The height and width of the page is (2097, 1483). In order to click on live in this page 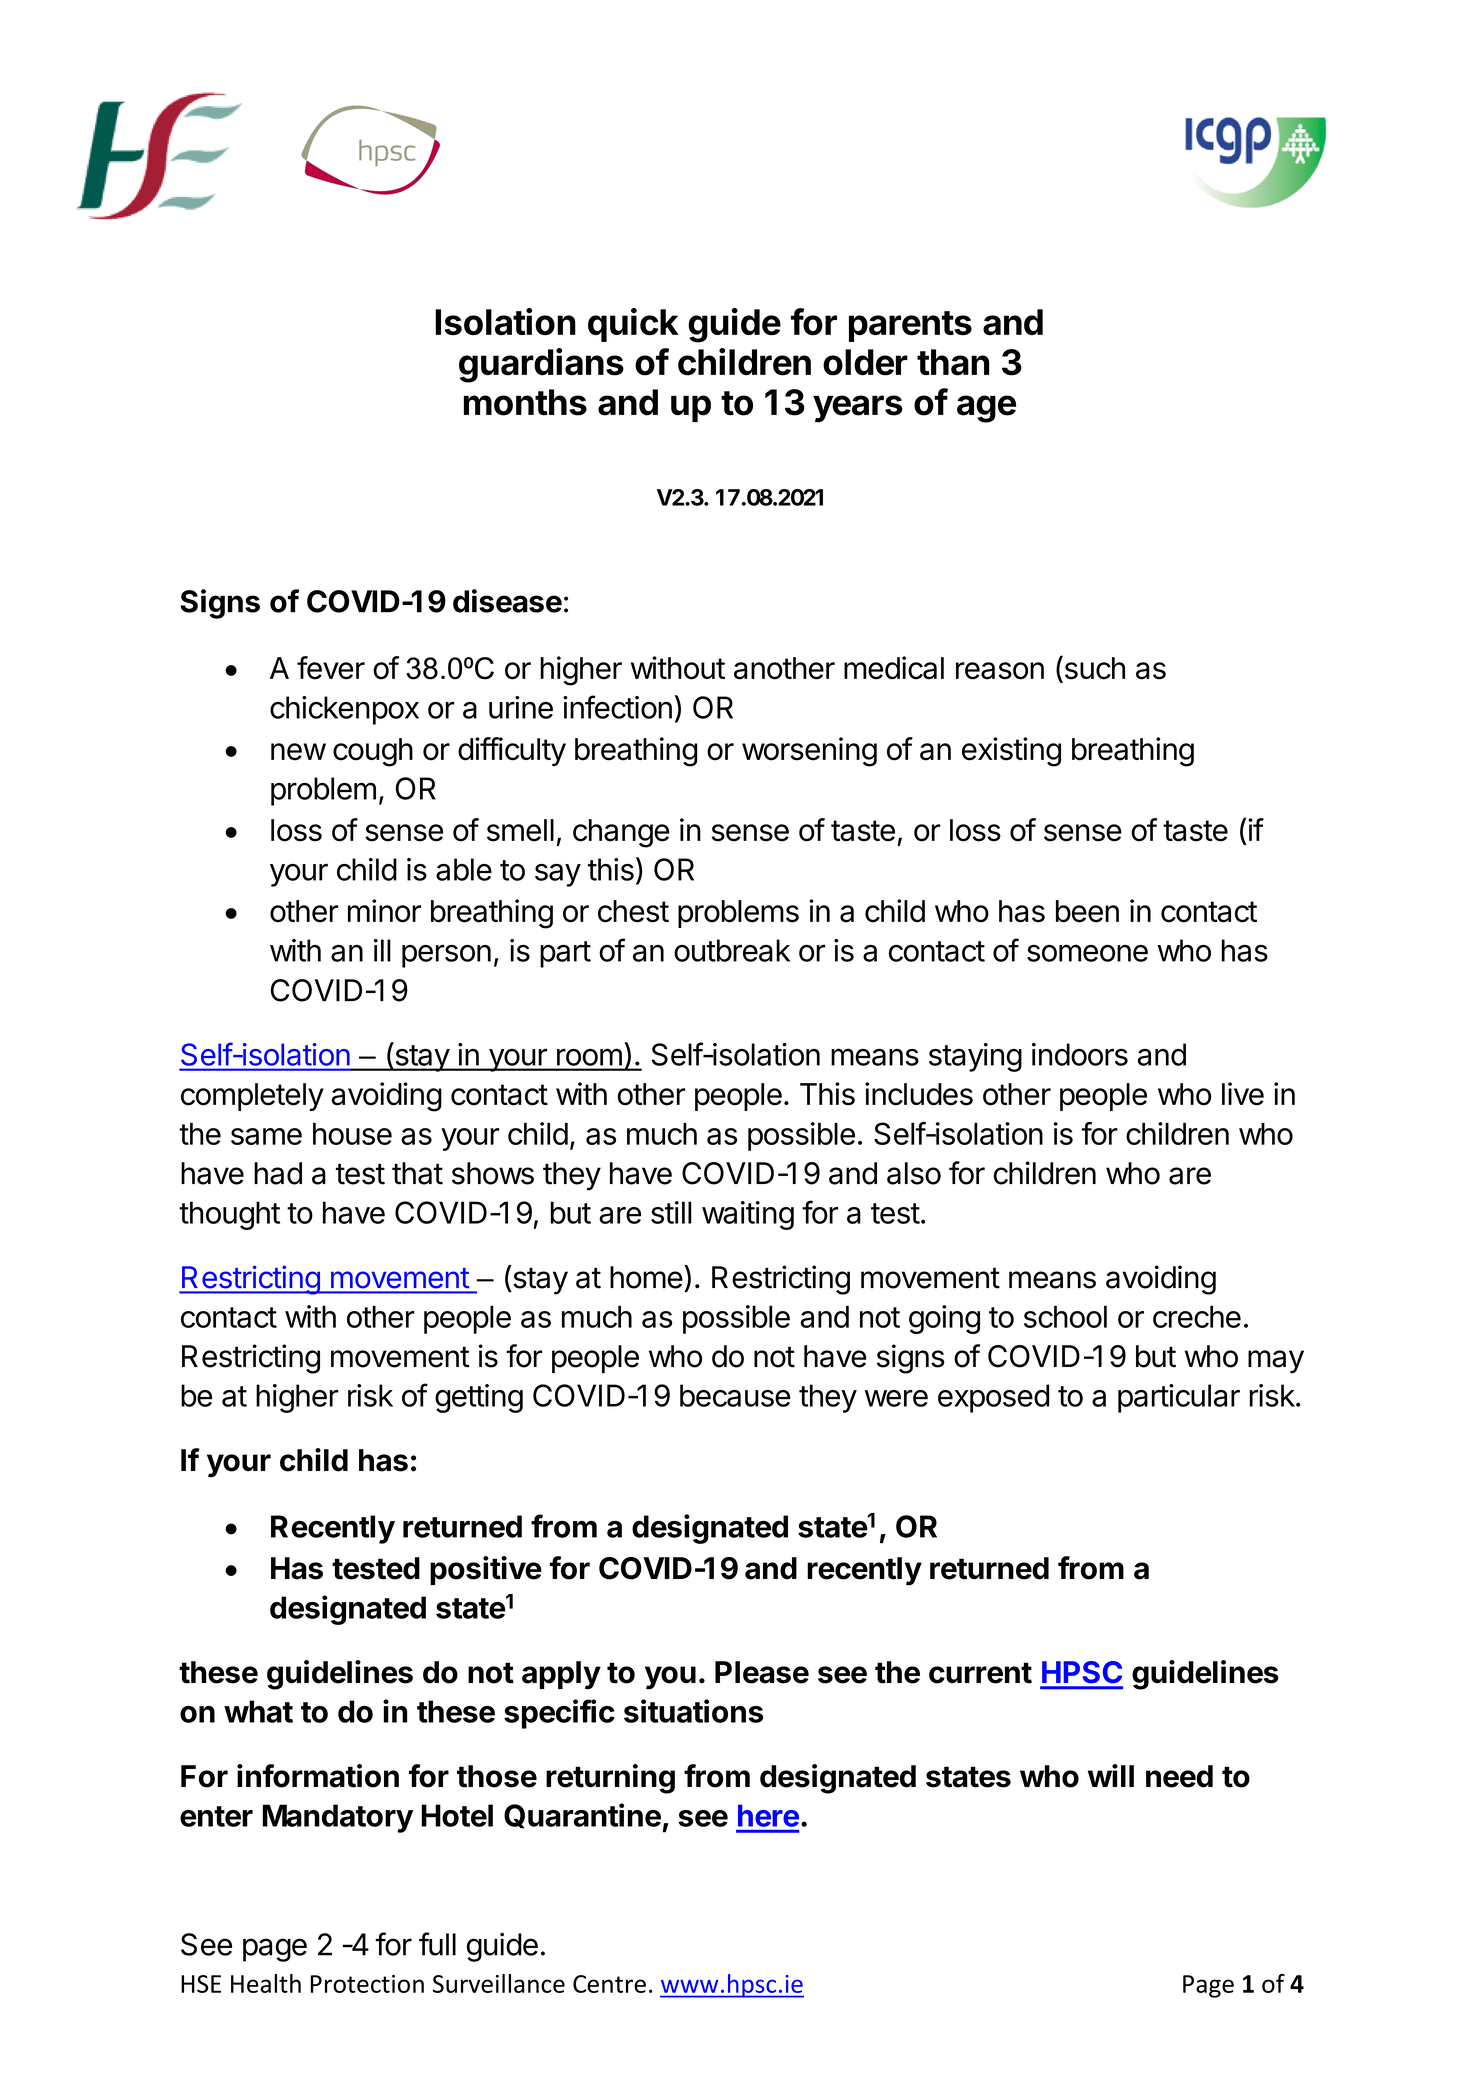, I will do `click(1243, 1094)`.
